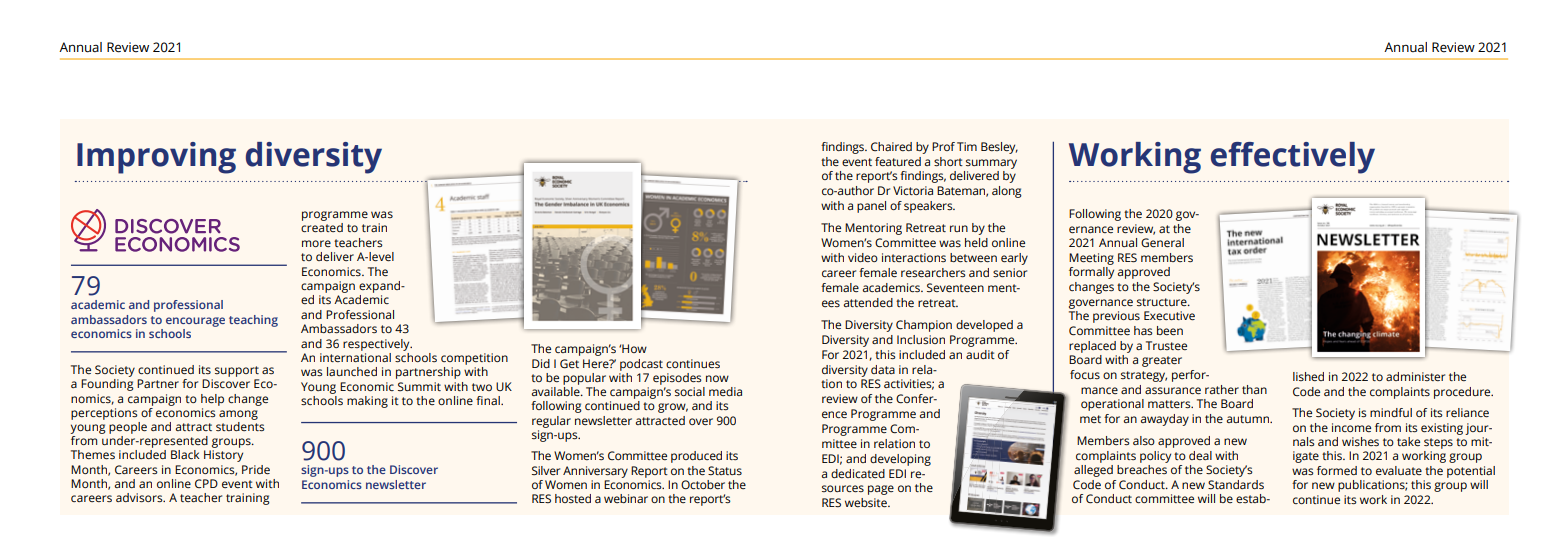 The height and width of the screenshot is (552, 1568). I want to click on featured, so click(898, 162).
